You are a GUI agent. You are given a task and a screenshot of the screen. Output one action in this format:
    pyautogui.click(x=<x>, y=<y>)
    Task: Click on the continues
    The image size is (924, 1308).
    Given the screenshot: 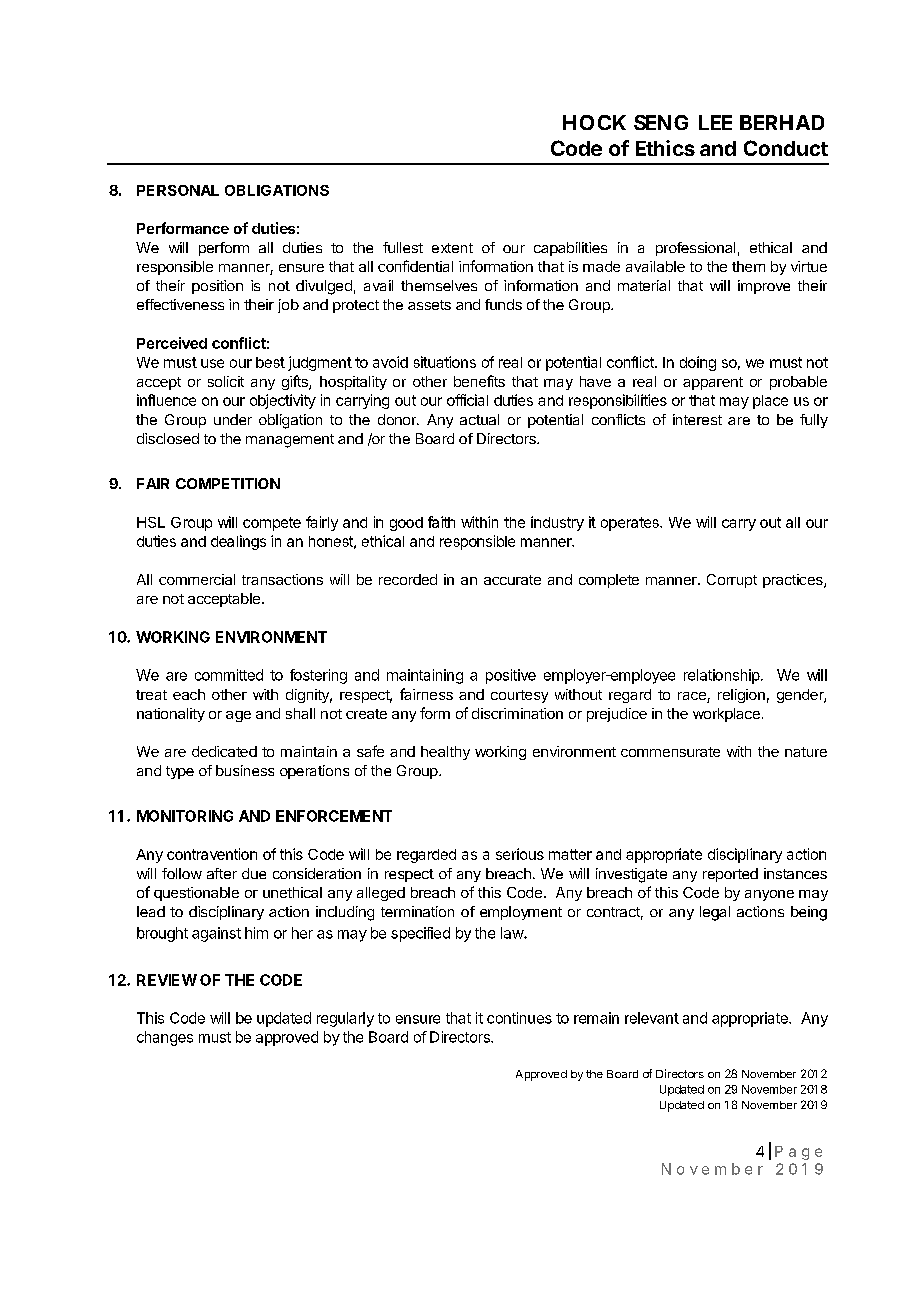 What is the action you would take?
    pyautogui.click(x=519, y=1018)
